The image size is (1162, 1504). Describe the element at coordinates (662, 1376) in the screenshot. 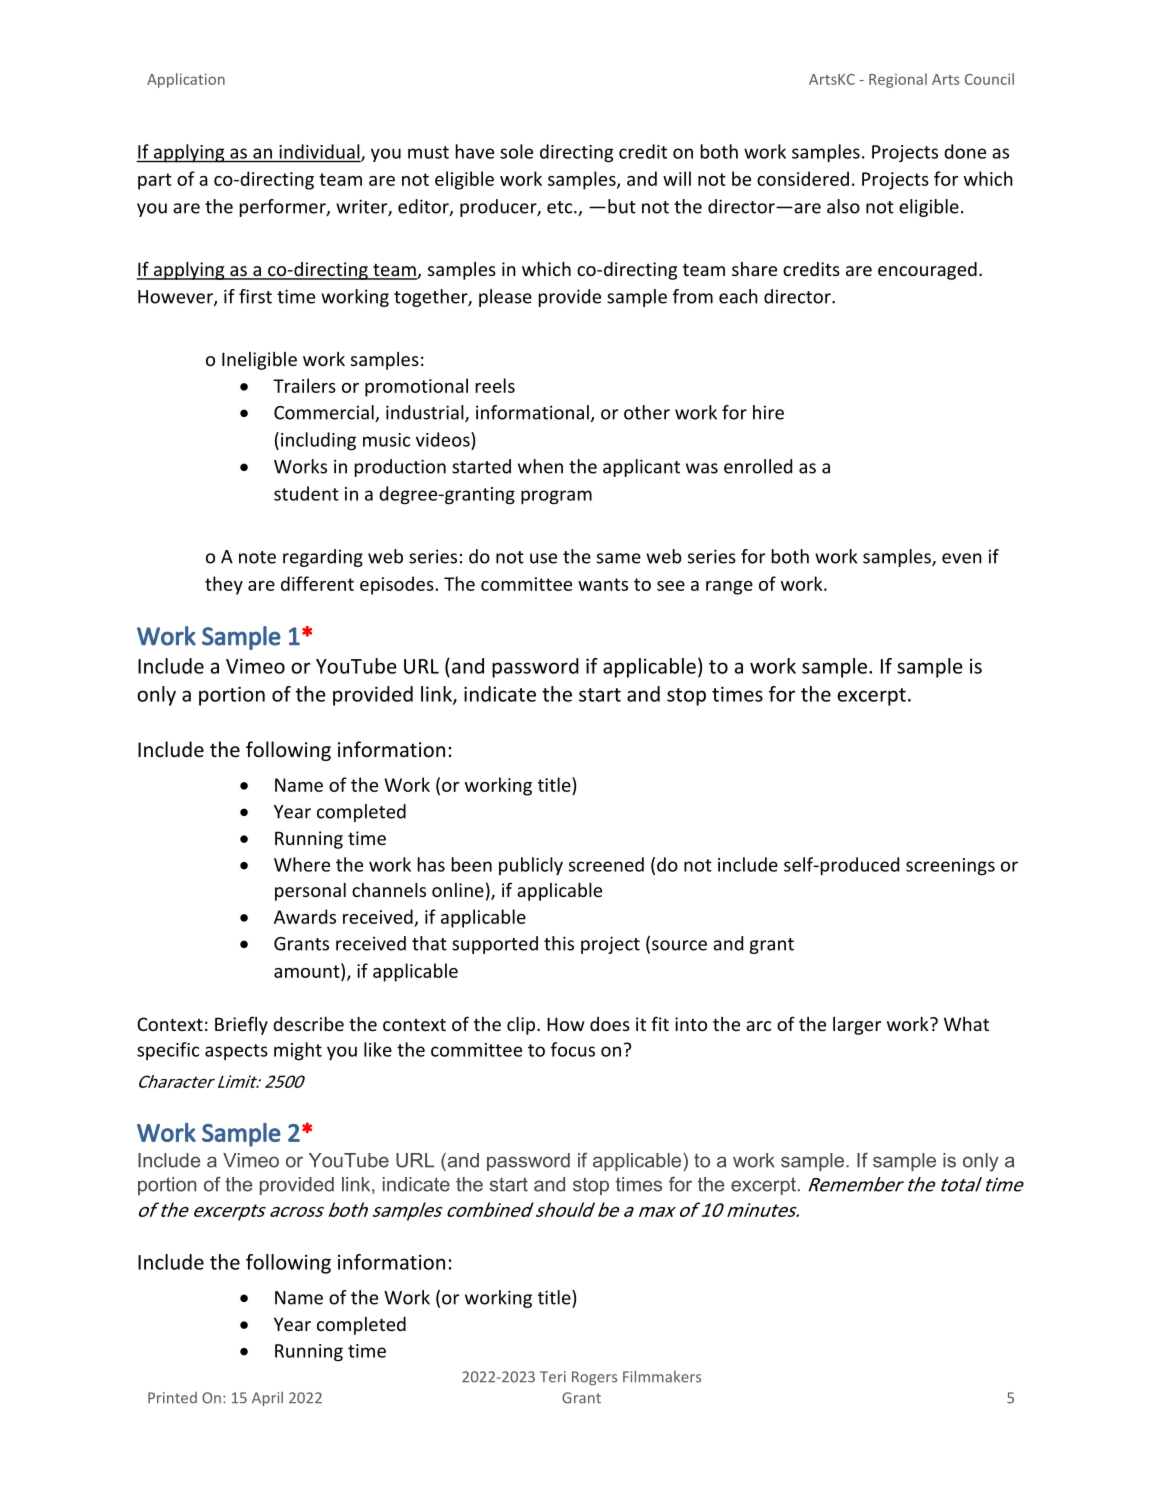

I see `Filmmakers` at that location.
